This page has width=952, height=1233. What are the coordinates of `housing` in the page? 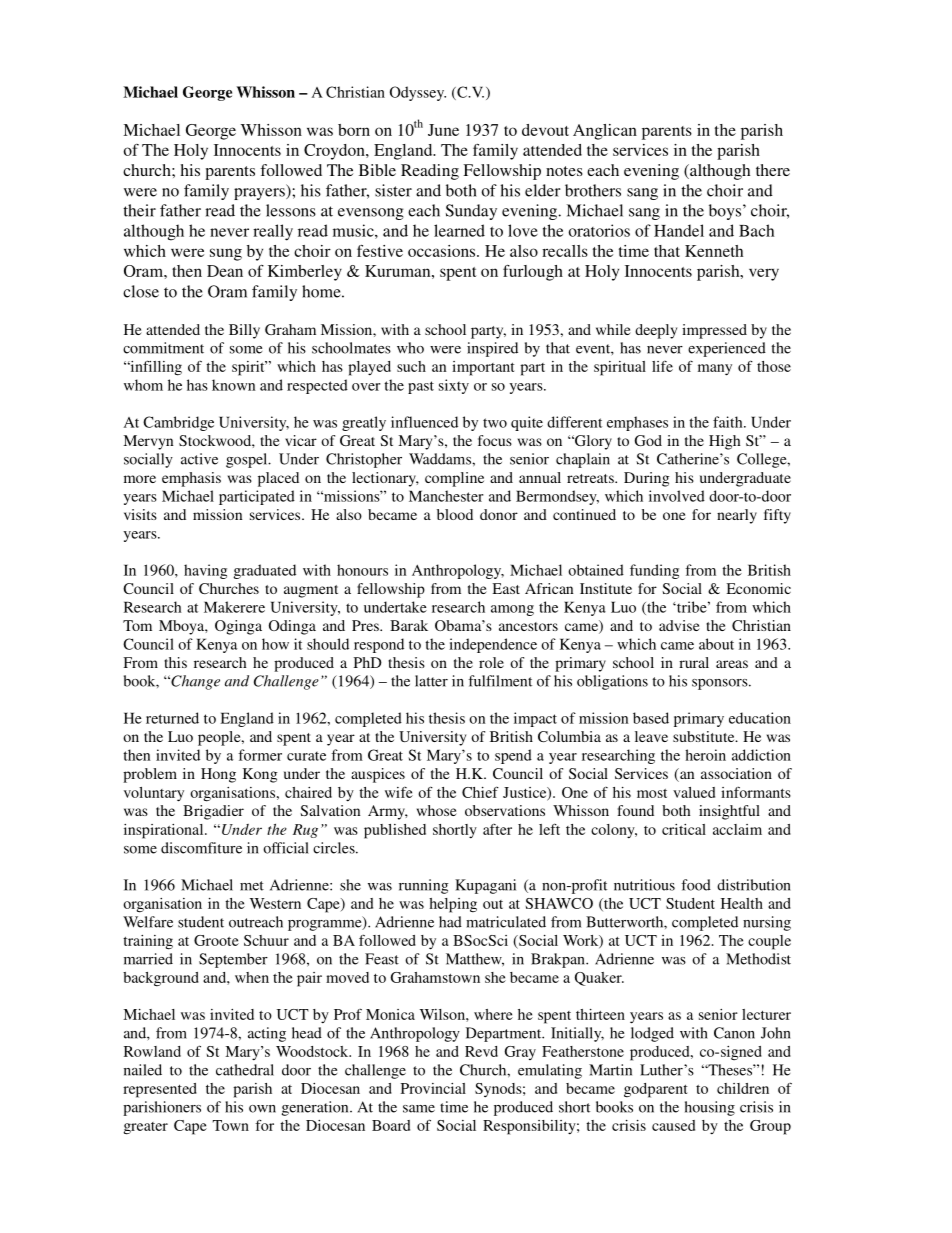 It's located at (710, 1108).
